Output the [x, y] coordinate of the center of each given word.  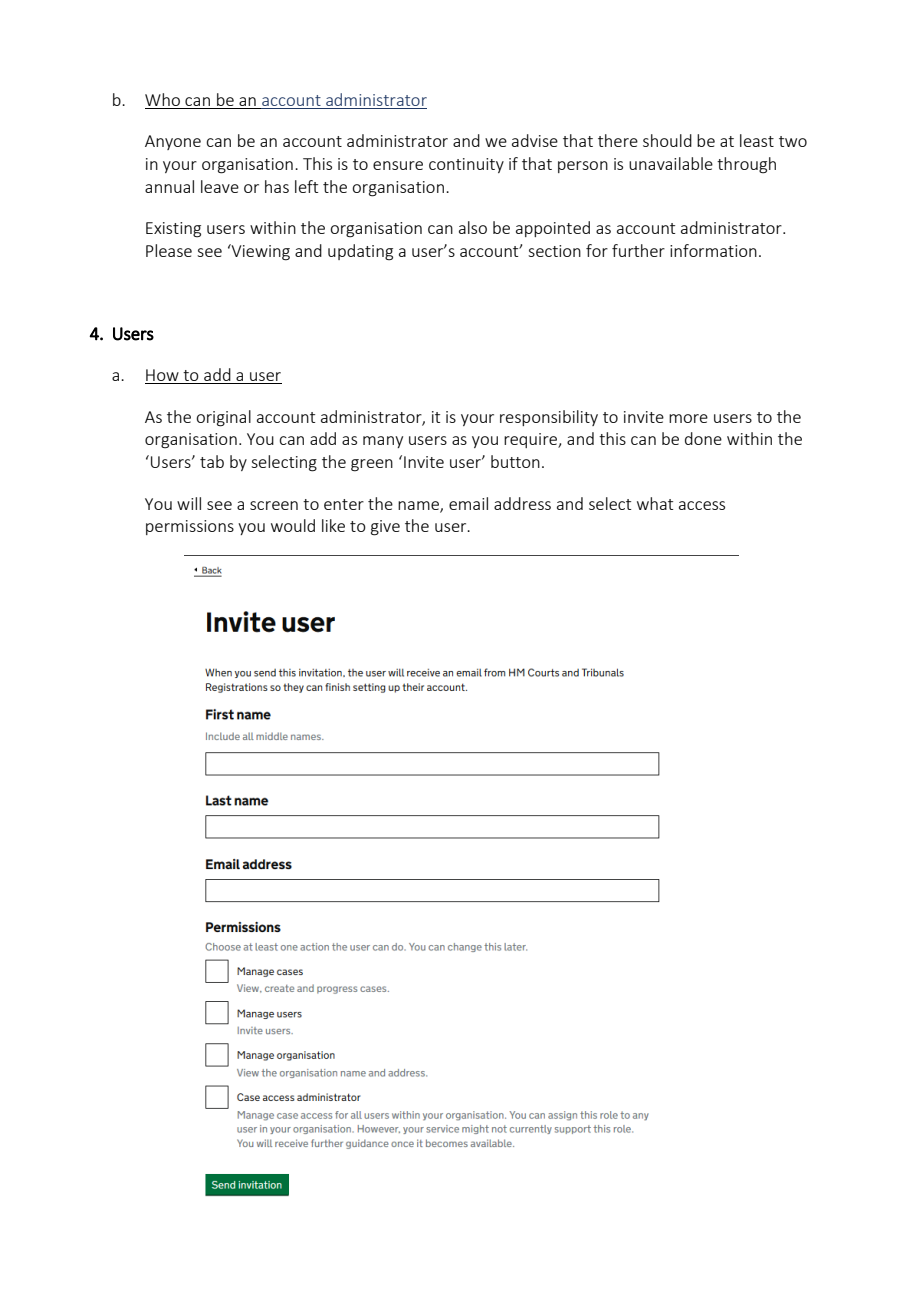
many [383, 442]
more [688, 418]
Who [162, 99]
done [703, 438]
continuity [466, 165]
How [163, 376]
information [713, 250]
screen [274, 505]
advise [535, 140]
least [757, 140]
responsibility [549, 418]
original [223, 418]
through [746, 165]
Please [169, 250]
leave [220, 186]
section [554, 251]
